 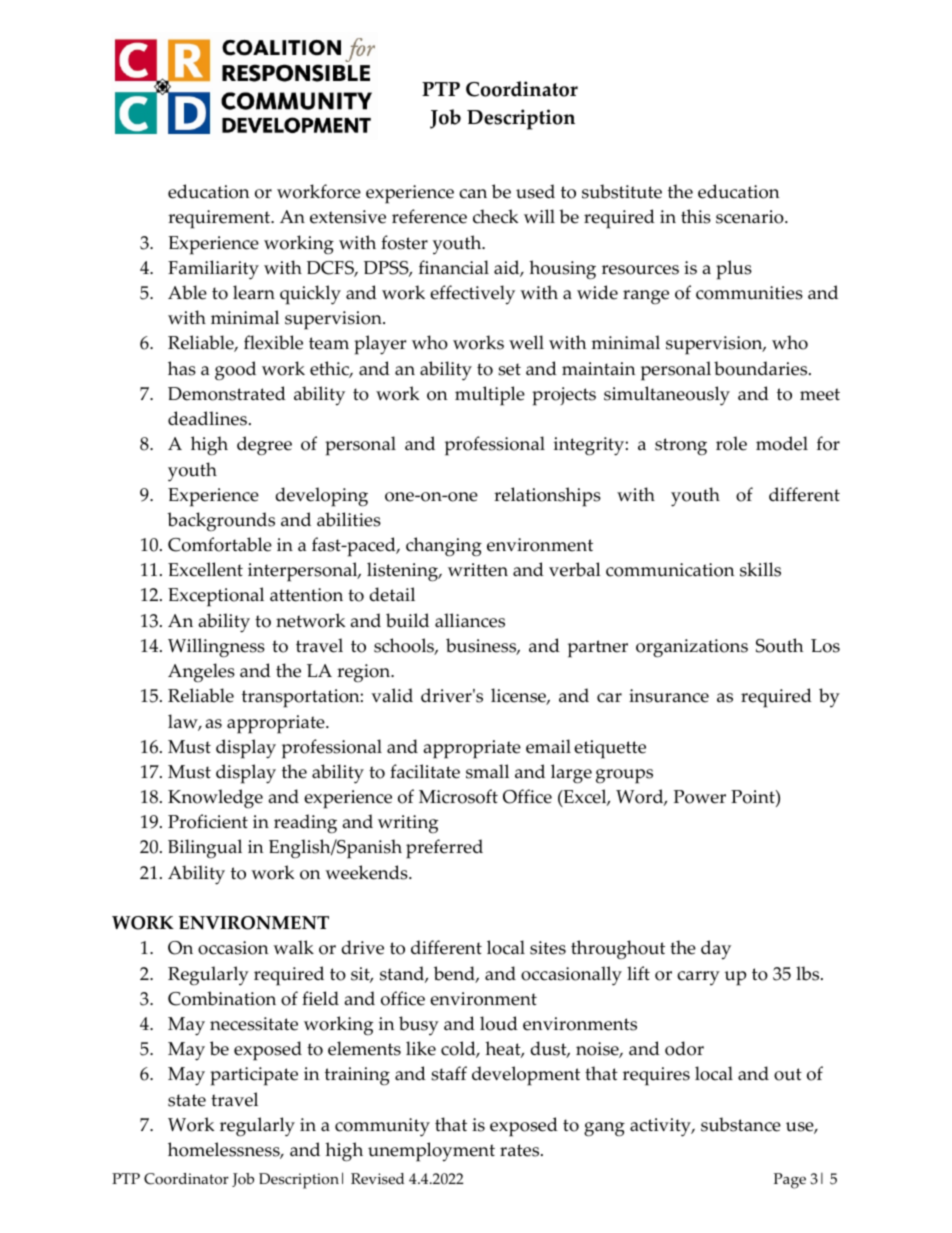 I want to click on role, so click(x=731, y=443).
